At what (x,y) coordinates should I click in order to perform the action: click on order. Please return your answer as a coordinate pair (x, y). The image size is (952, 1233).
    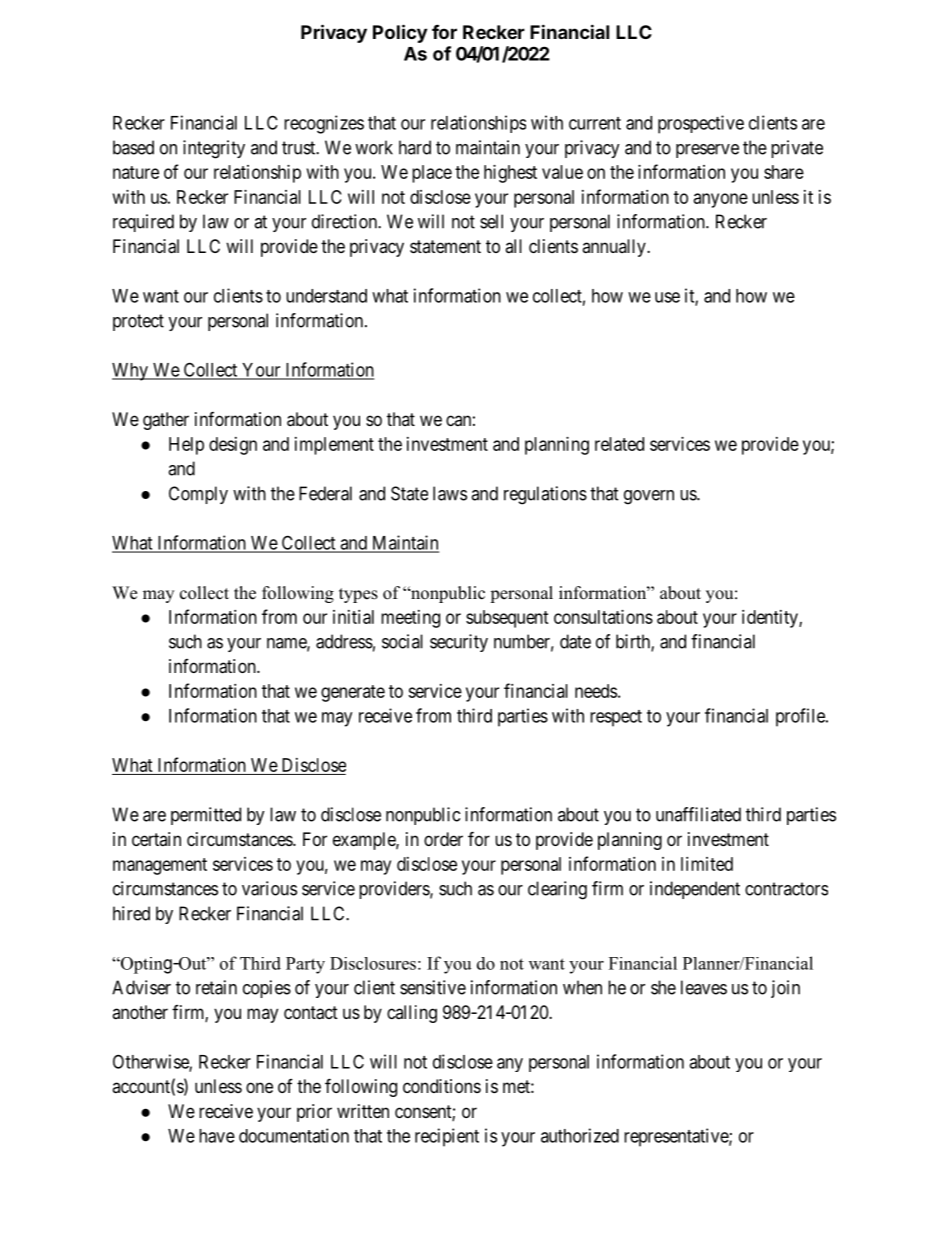
    Looking at the image, I should click on (443, 839).
